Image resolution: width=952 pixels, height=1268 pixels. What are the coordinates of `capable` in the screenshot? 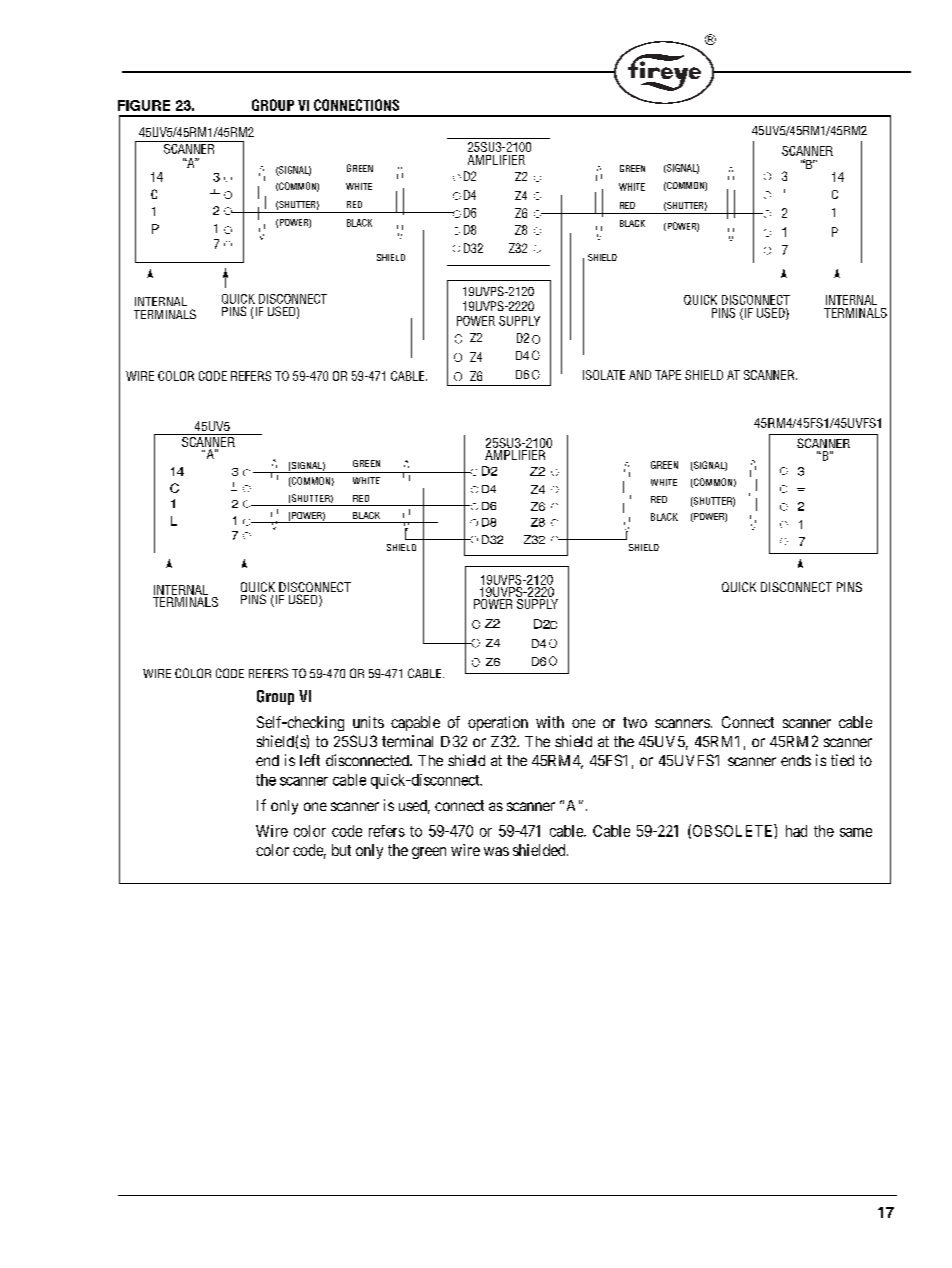 It's located at (415, 723).
